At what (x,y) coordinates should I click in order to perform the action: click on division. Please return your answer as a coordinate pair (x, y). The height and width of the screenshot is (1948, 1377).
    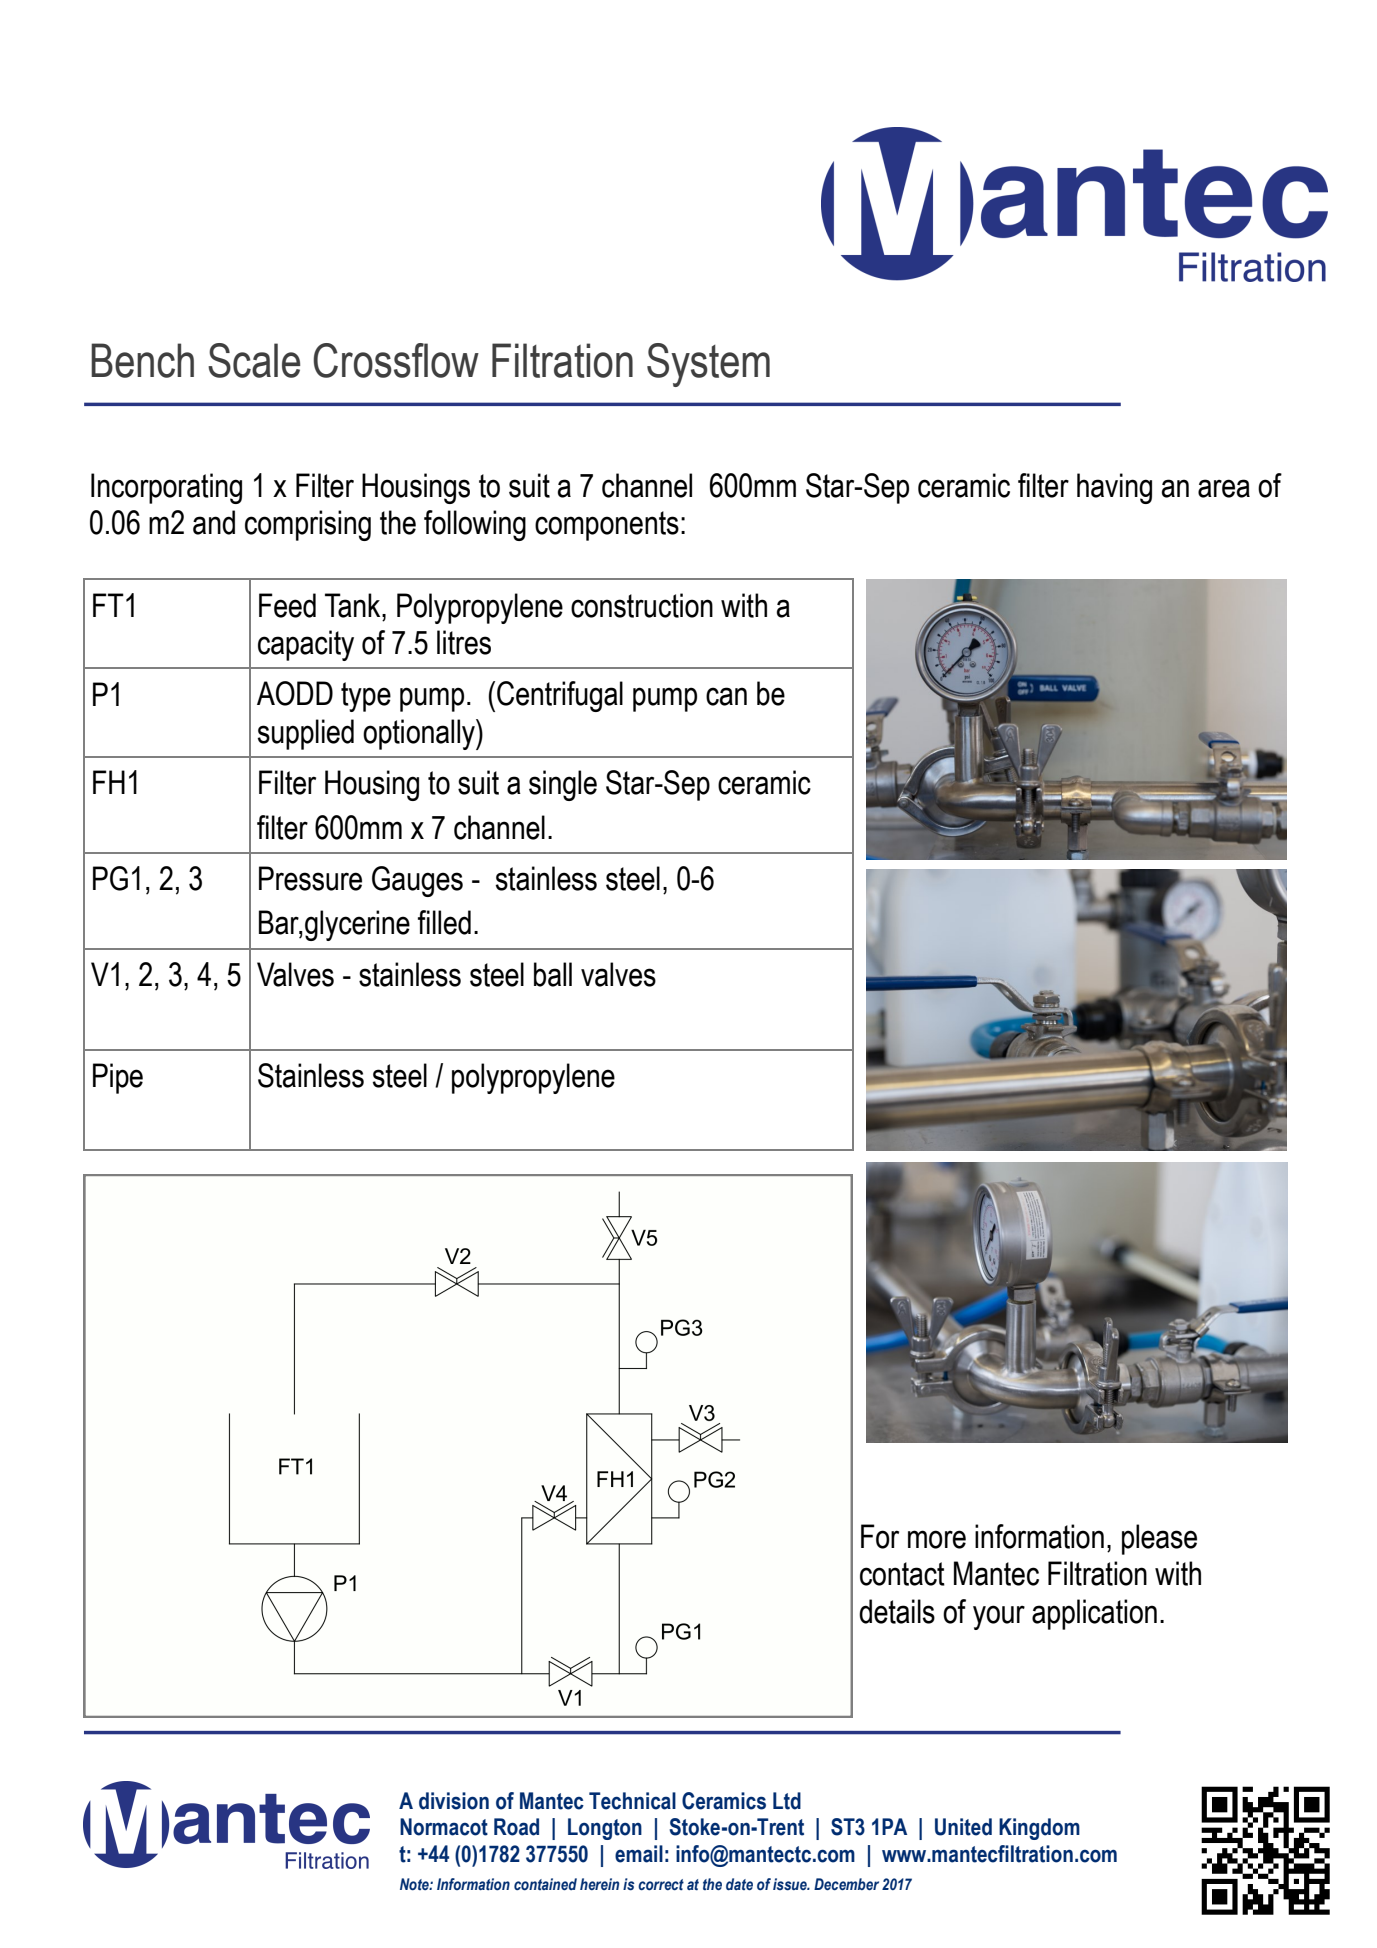
    Looking at the image, I should click on (454, 1801).
